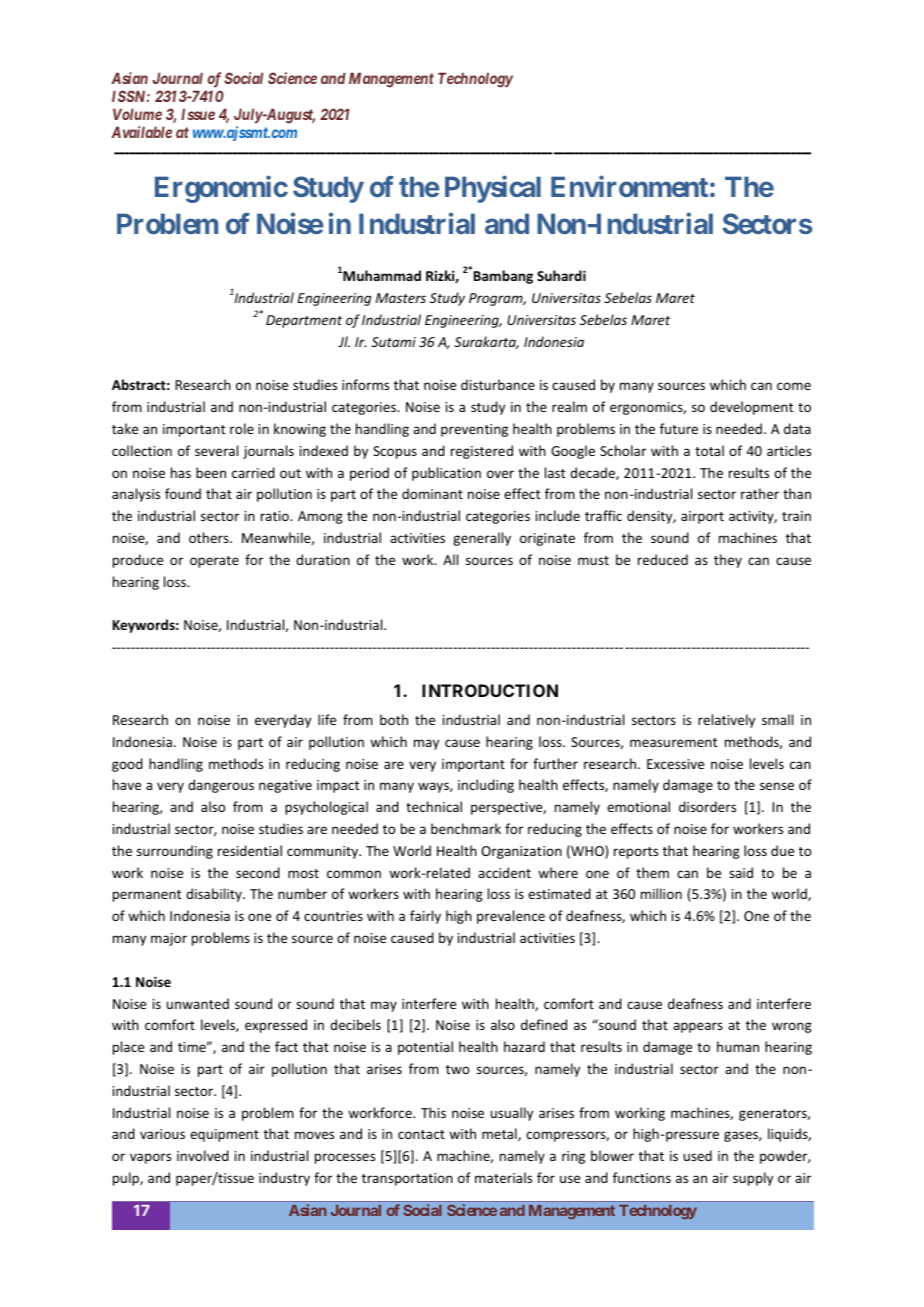  Describe the element at coordinates (203, 1155) in the screenshot. I see `involved` at that location.
